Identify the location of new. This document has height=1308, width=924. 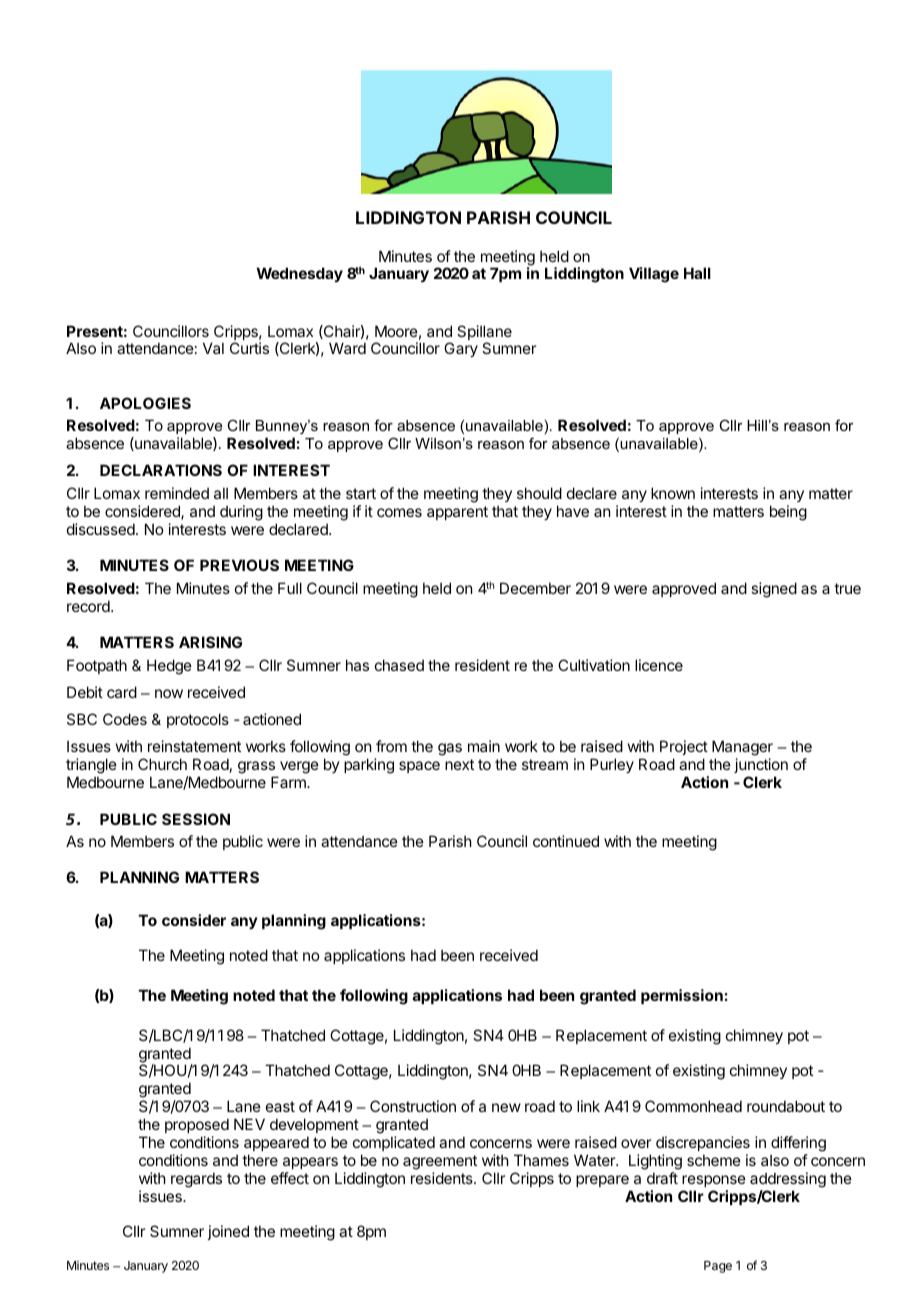
(506, 1107).
